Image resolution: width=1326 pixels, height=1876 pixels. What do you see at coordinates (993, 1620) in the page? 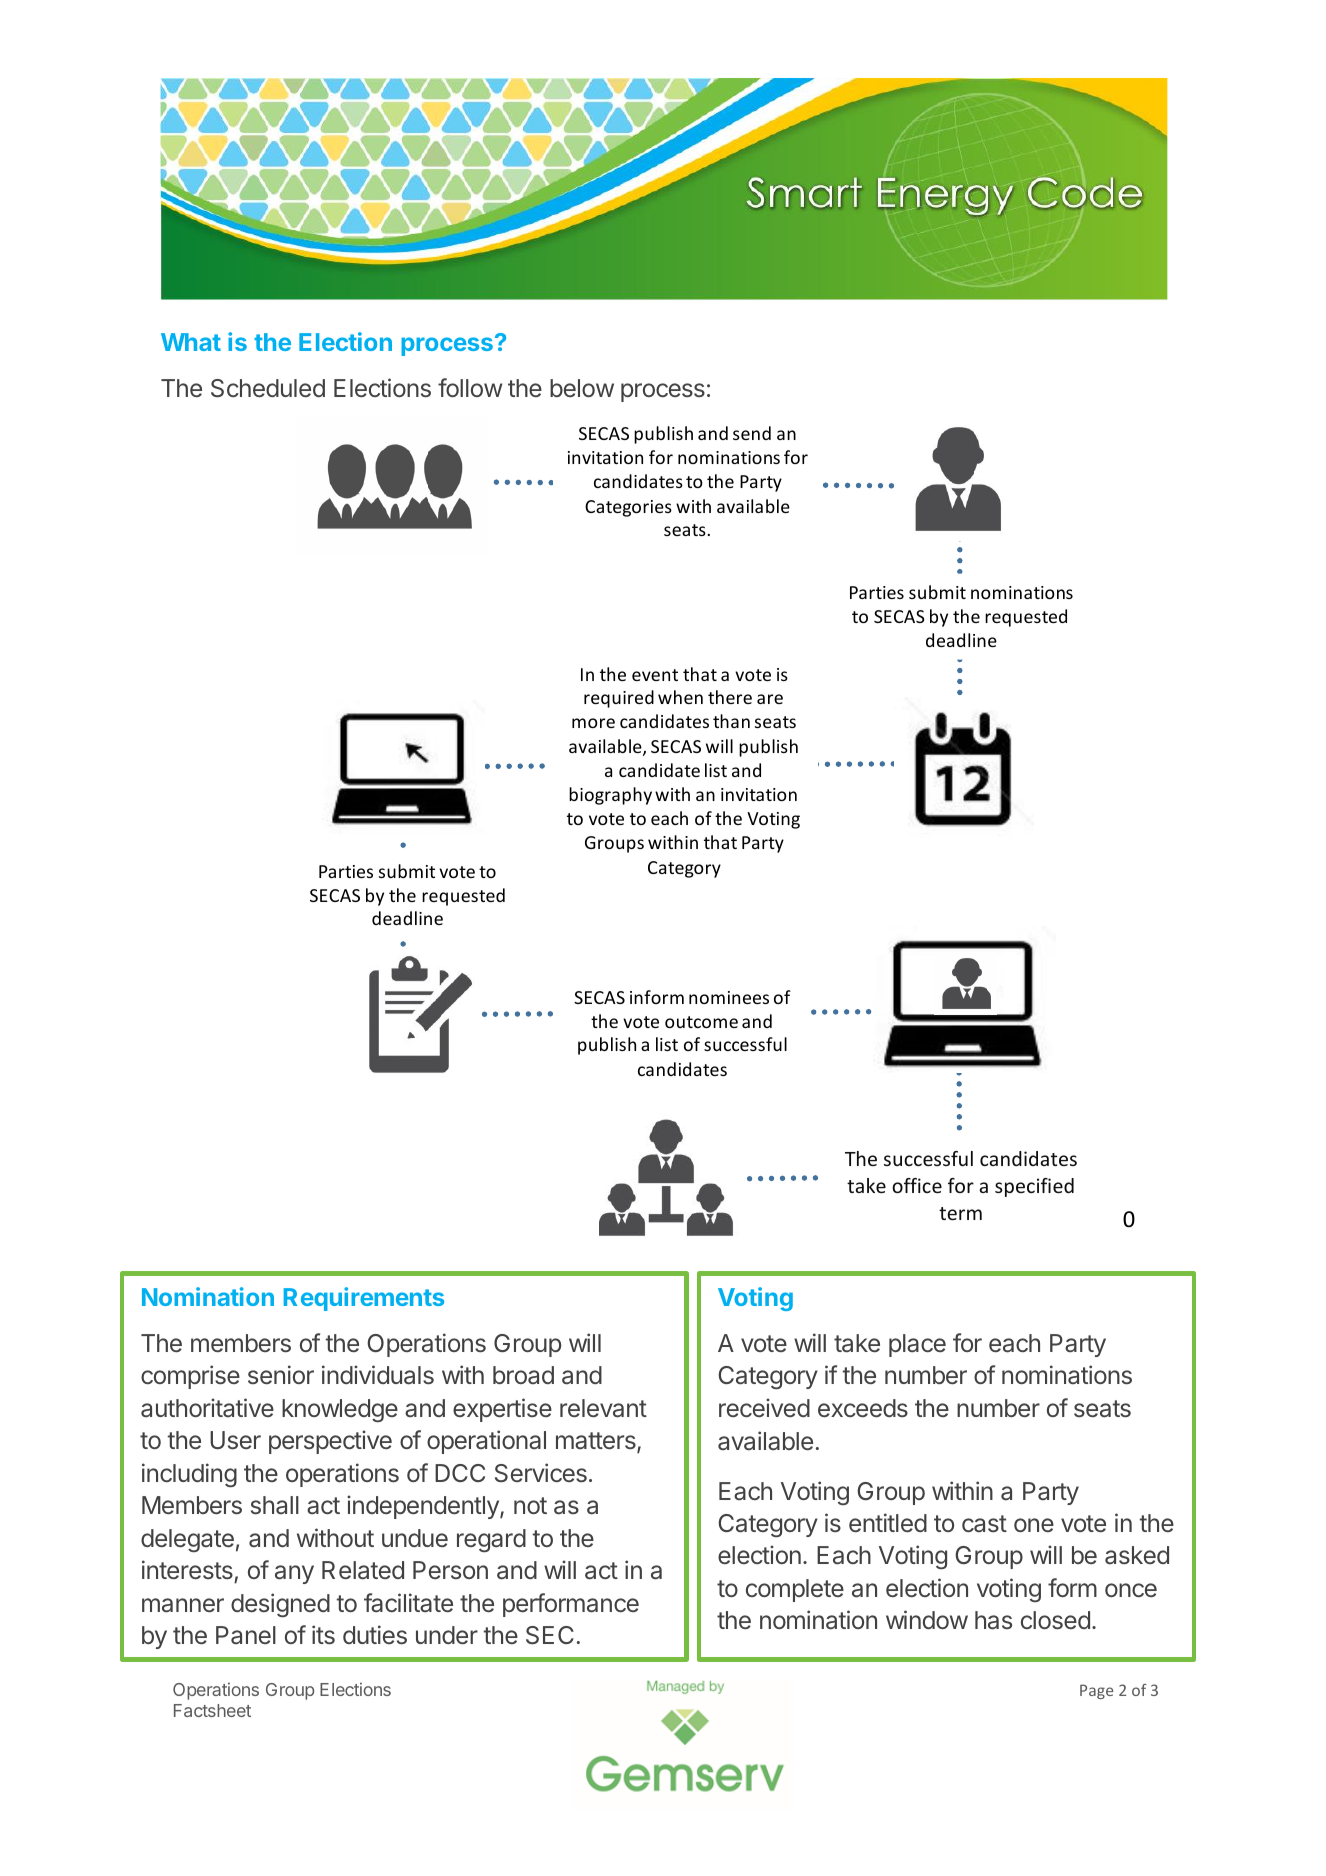
I see `has` at bounding box center [993, 1620].
